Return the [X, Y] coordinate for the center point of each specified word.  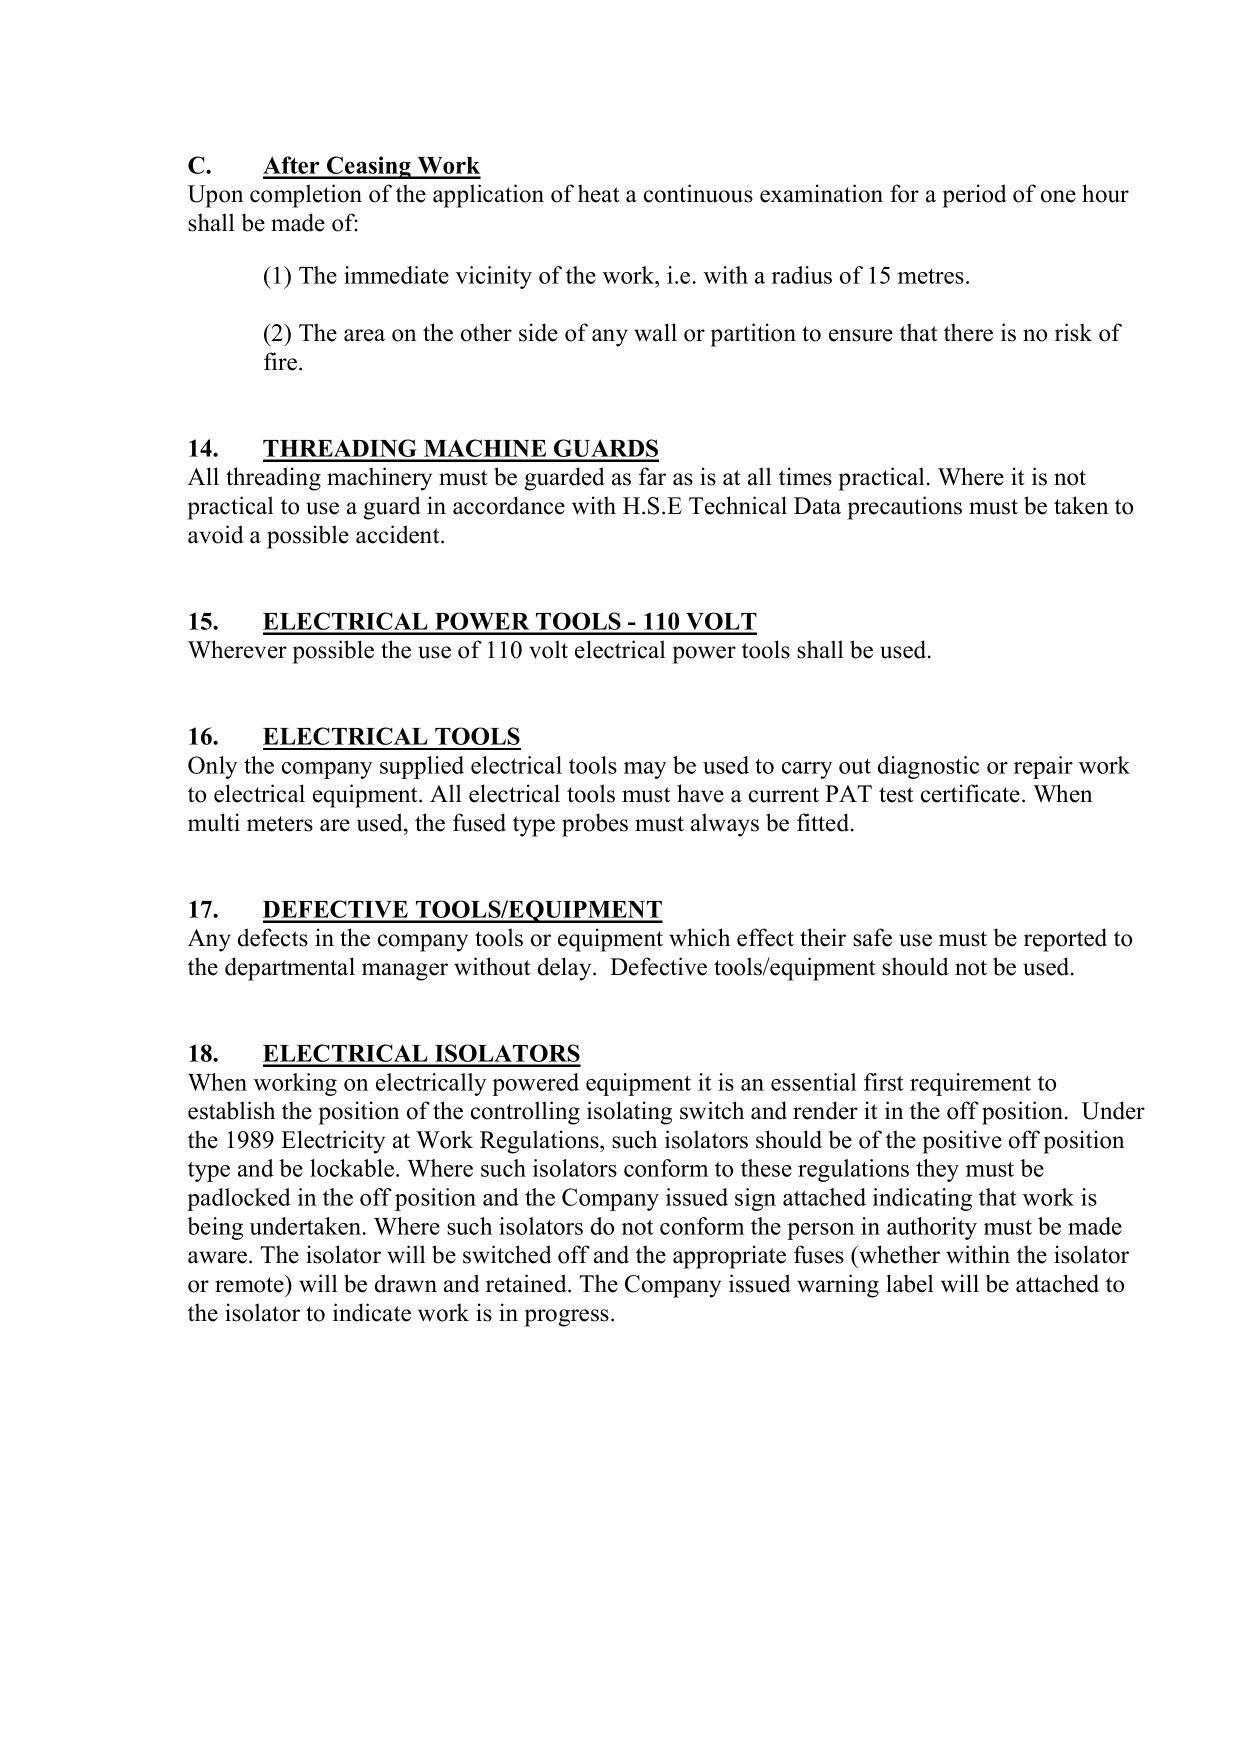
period [974, 196]
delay [566, 969]
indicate [372, 1312]
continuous [698, 193]
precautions [904, 508]
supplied [422, 767]
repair [1043, 767]
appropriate [729, 1257]
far [652, 476]
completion [306, 196]
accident [399, 534]
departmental [290, 969]
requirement [970, 1084]
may [645, 770]
